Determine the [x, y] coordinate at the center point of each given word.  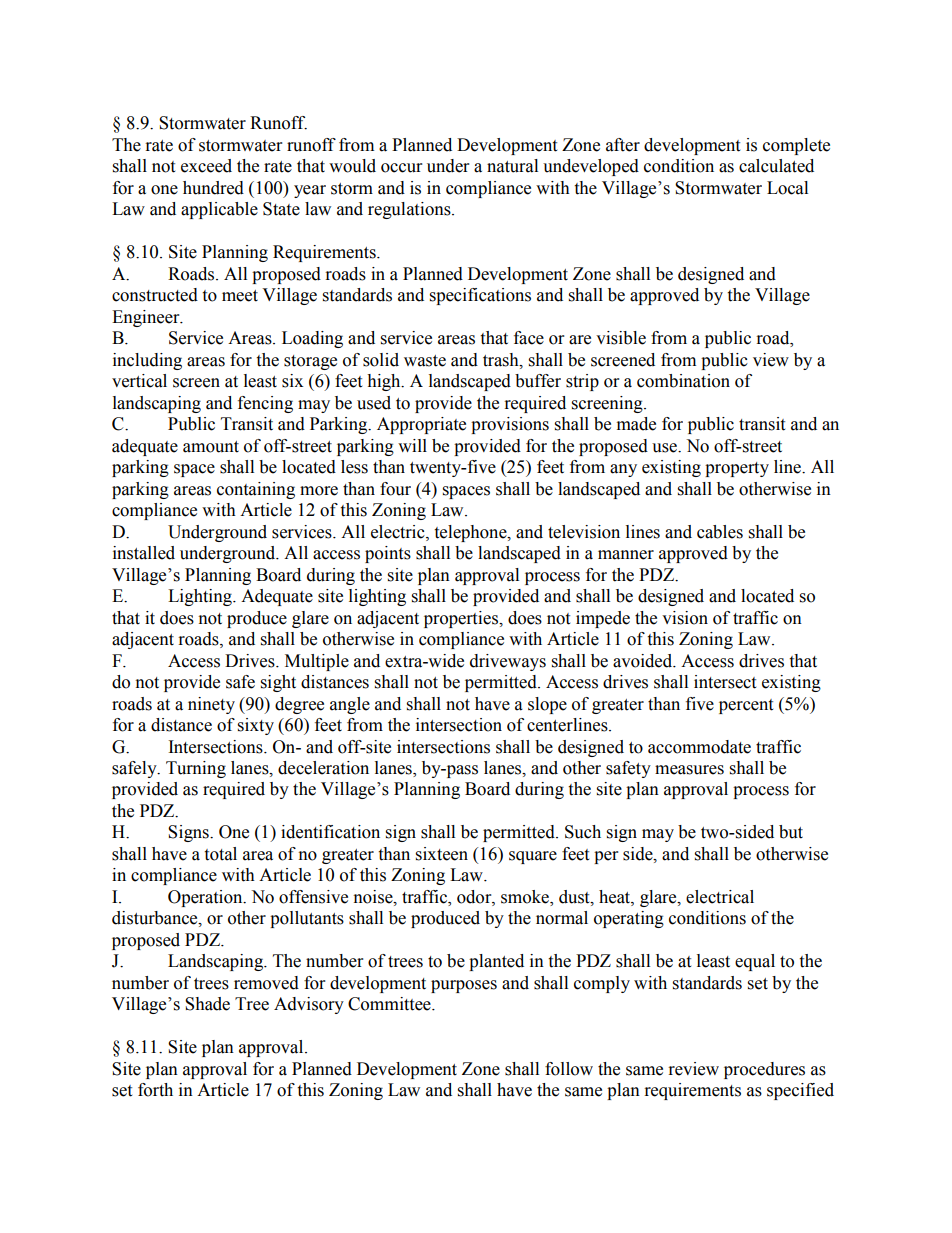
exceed [206, 166]
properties [462, 619]
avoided [644, 661]
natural [512, 166]
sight [278, 683]
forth [155, 1090]
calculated [776, 166]
